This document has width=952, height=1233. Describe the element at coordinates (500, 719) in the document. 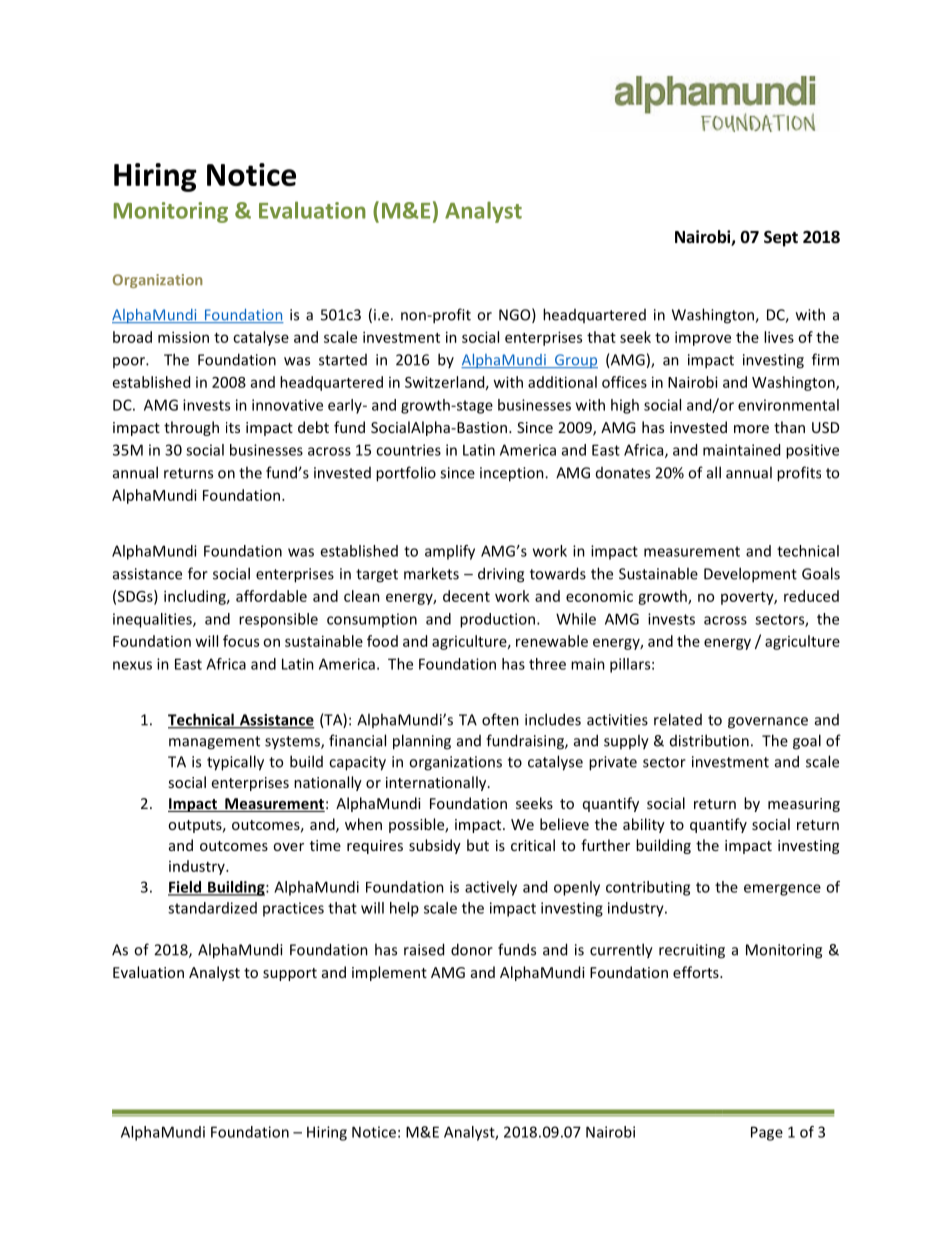

I see `often` at that location.
